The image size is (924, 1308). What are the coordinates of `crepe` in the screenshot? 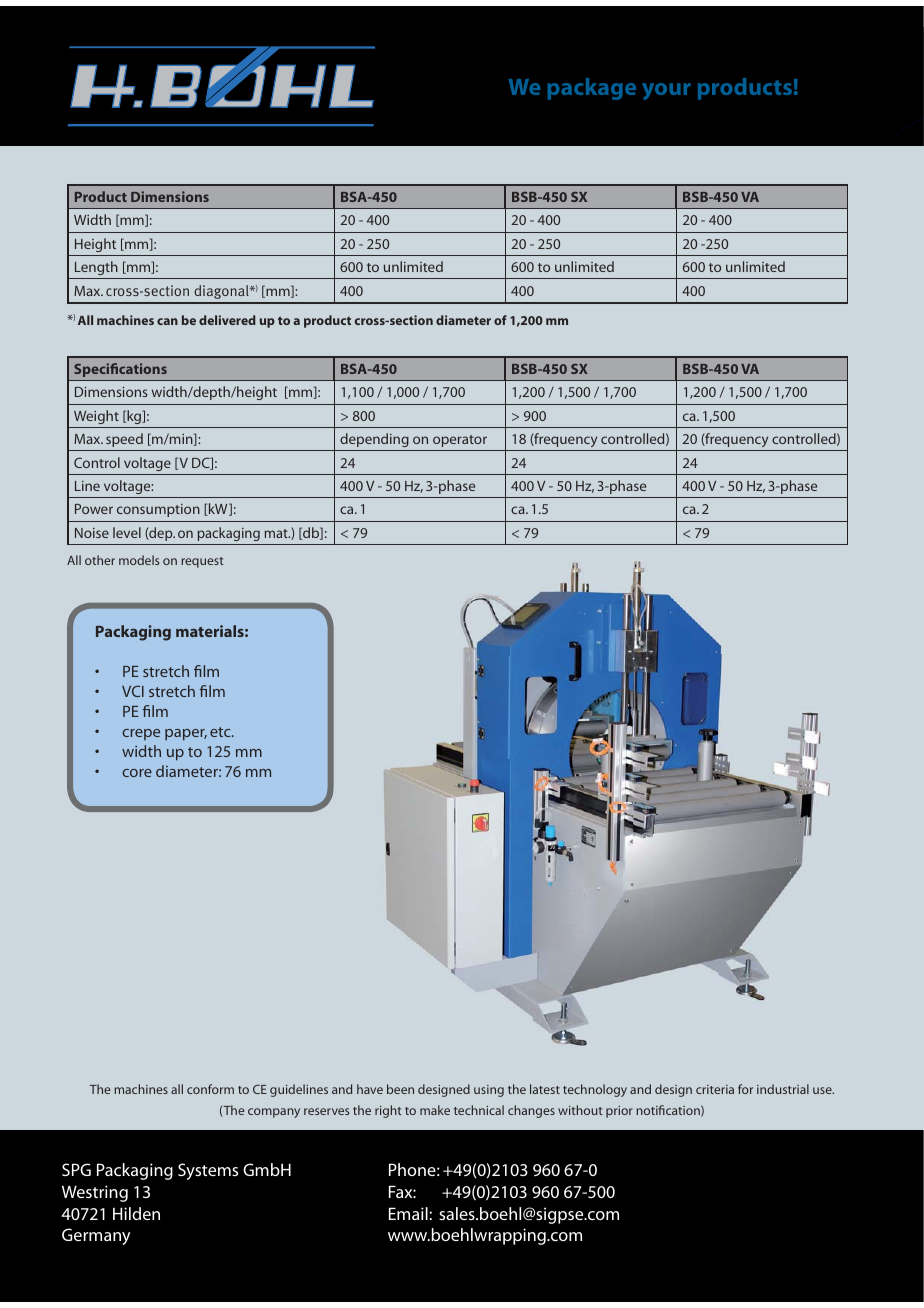 It's located at (141, 734).
